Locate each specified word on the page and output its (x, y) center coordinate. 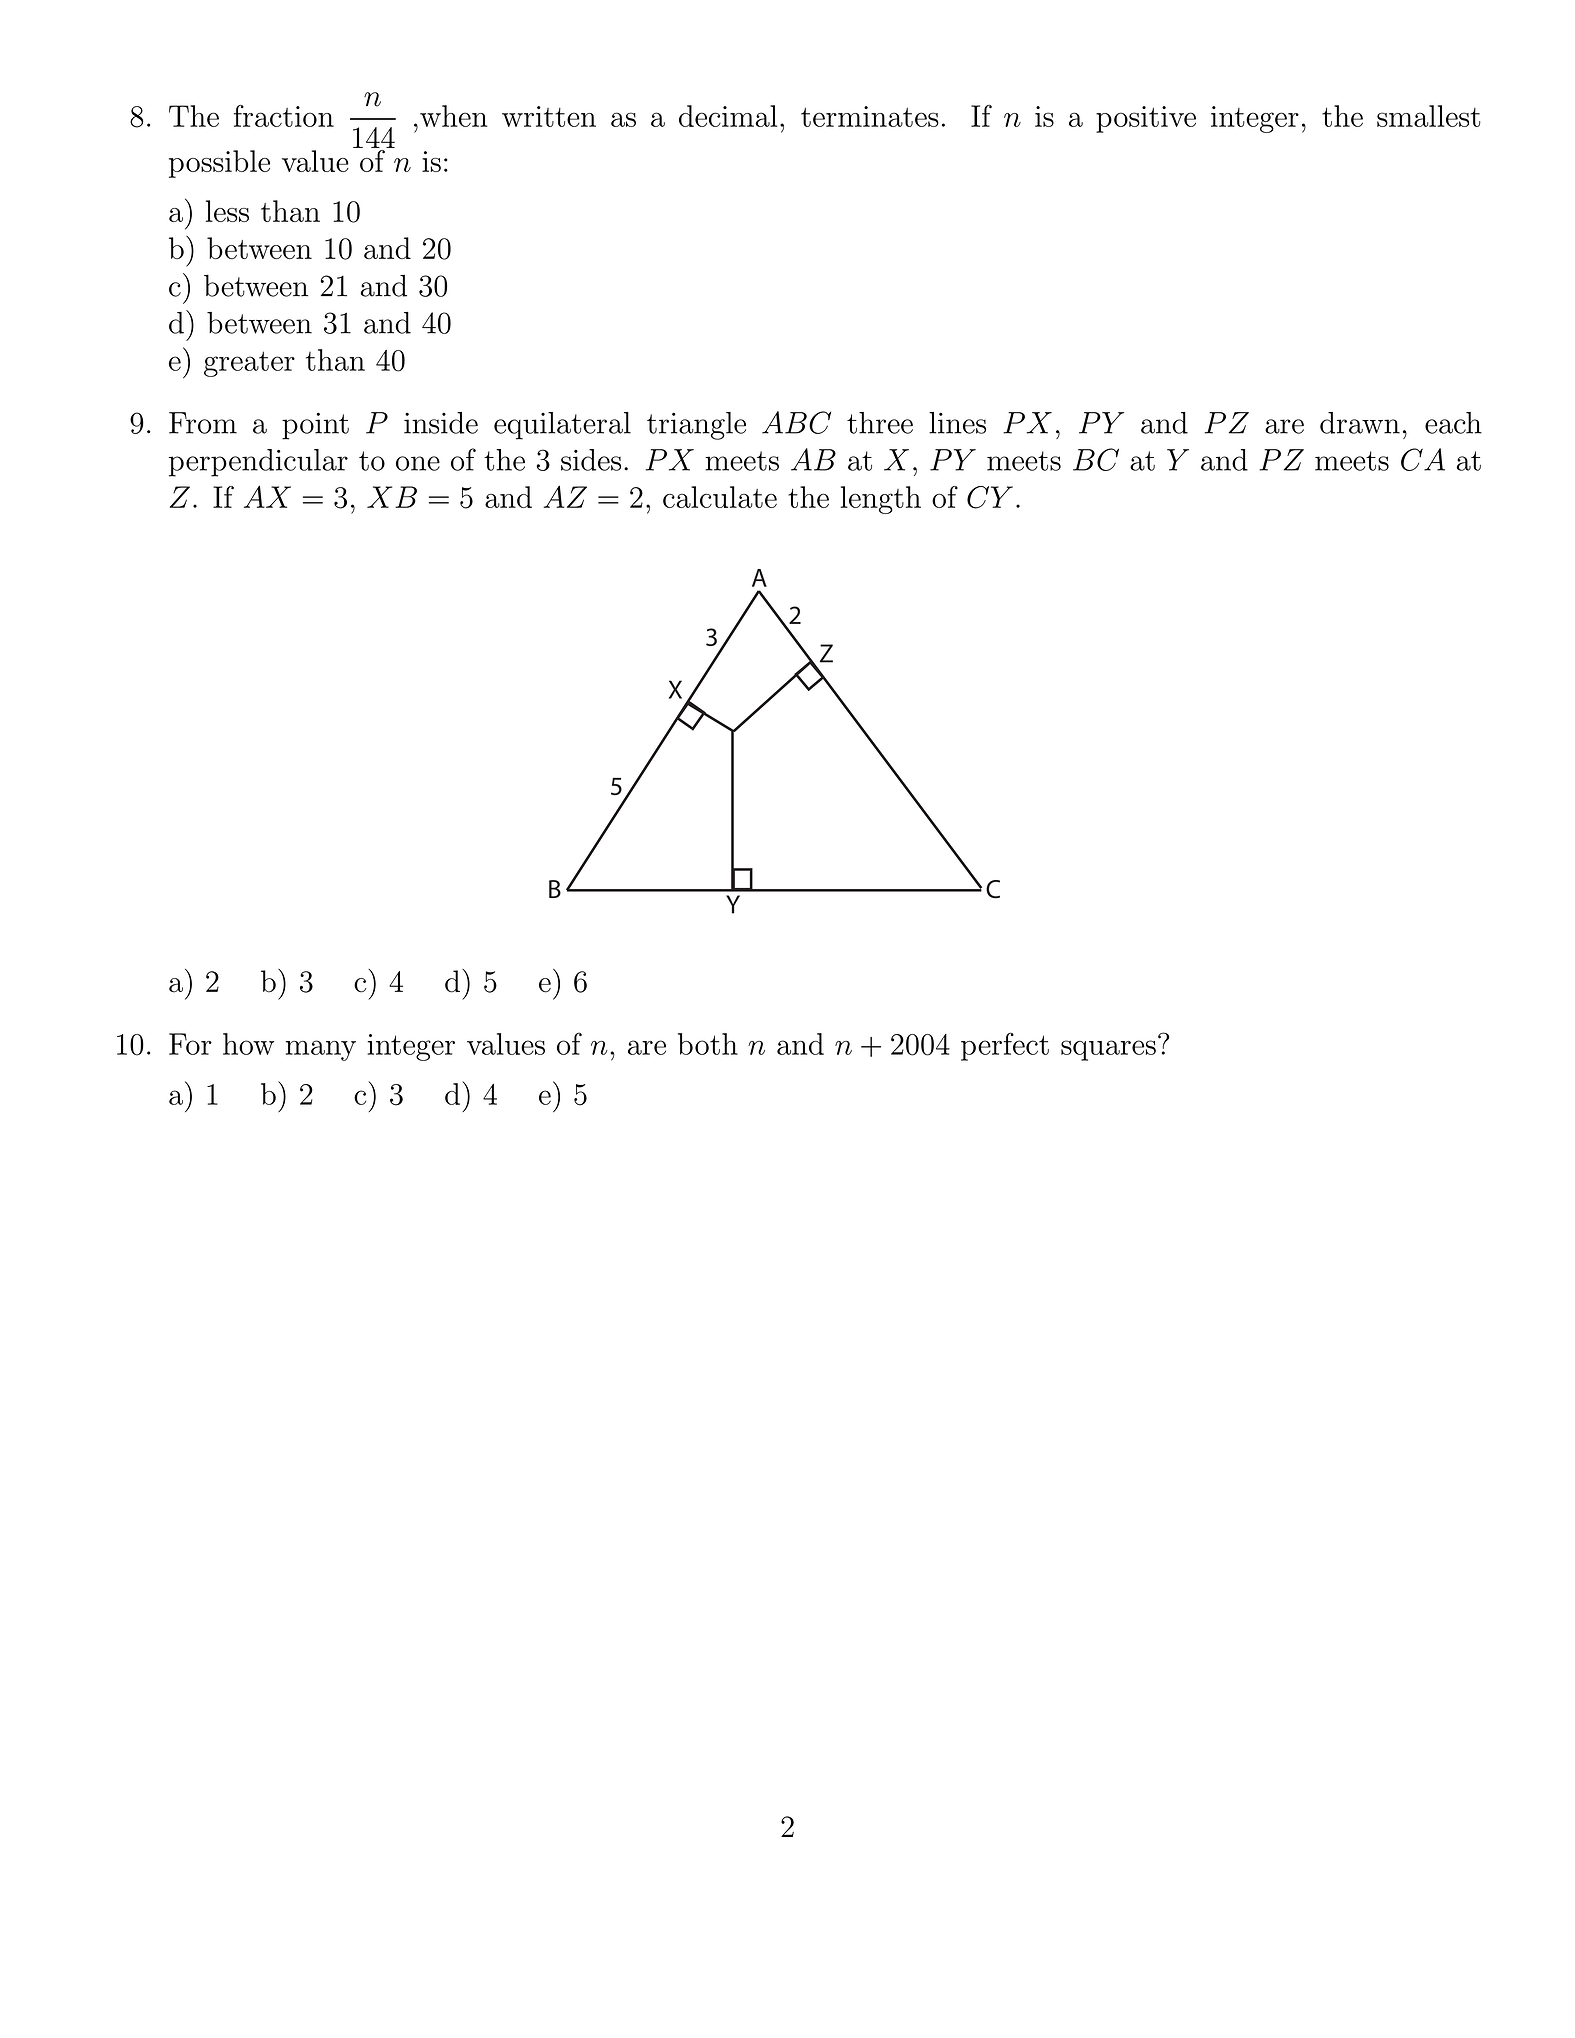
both (708, 1044)
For (190, 1044)
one (418, 463)
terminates (870, 116)
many (321, 1050)
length (881, 500)
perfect (1005, 1046)
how (248, 1044)
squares (1108, 1050)
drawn (1360, 423)
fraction (284, 116)
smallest (1428, 116)
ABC (796, 422)
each (1453, 423)
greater (249, 364)
